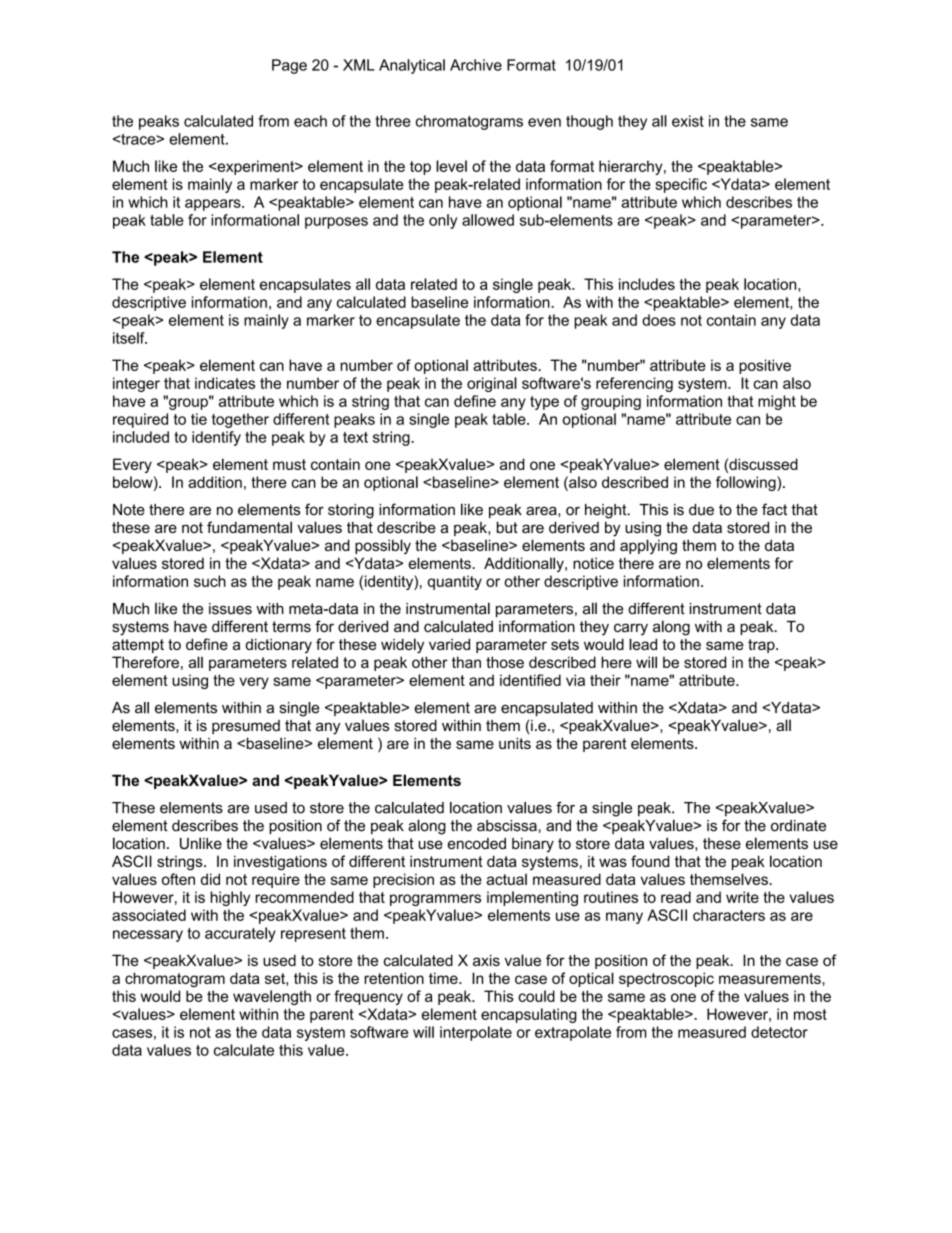 The image size is (952, 1233). I want to click on interpolate, so click(476, 1033).
